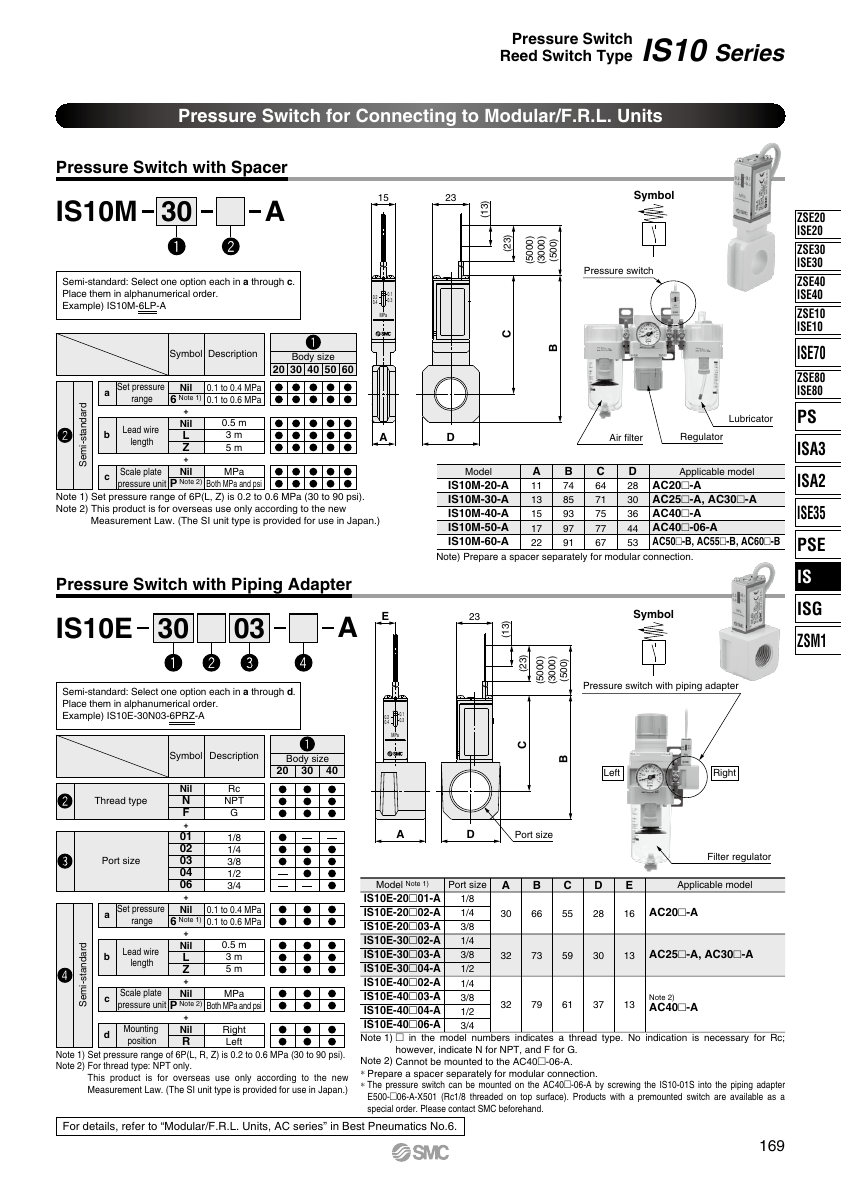 This screenshot has height=1193, width=841. I want to click on ISG, so click(810, 608).
